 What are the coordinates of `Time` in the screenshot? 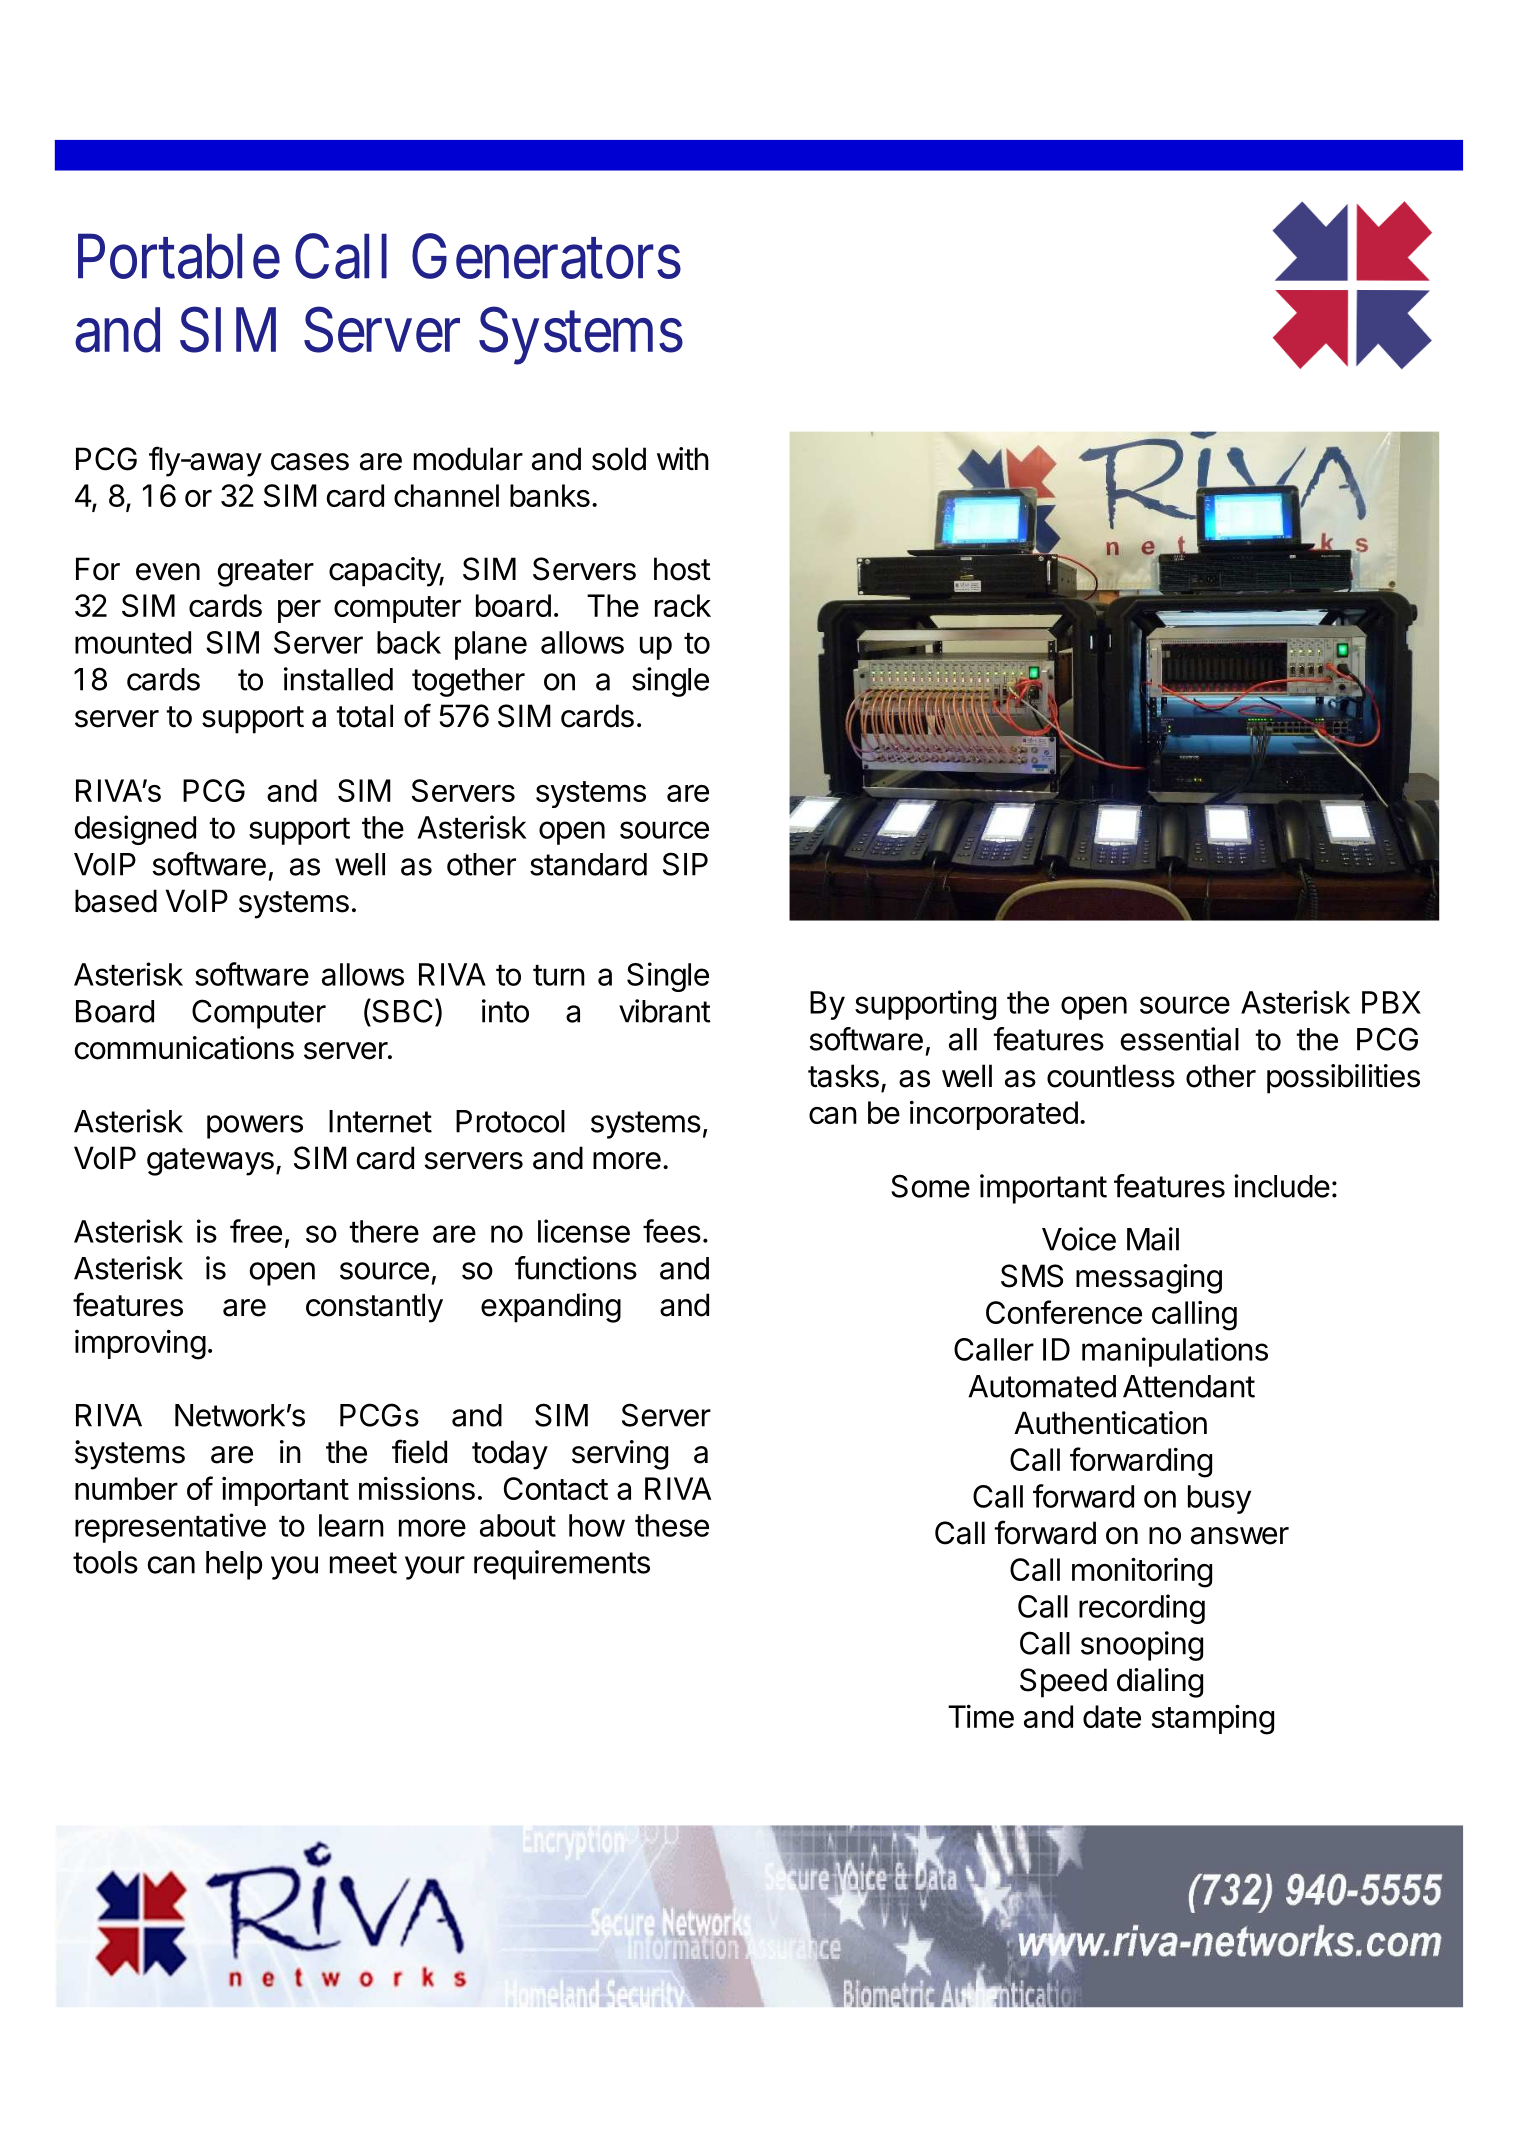 It's located at (981, 1716).
